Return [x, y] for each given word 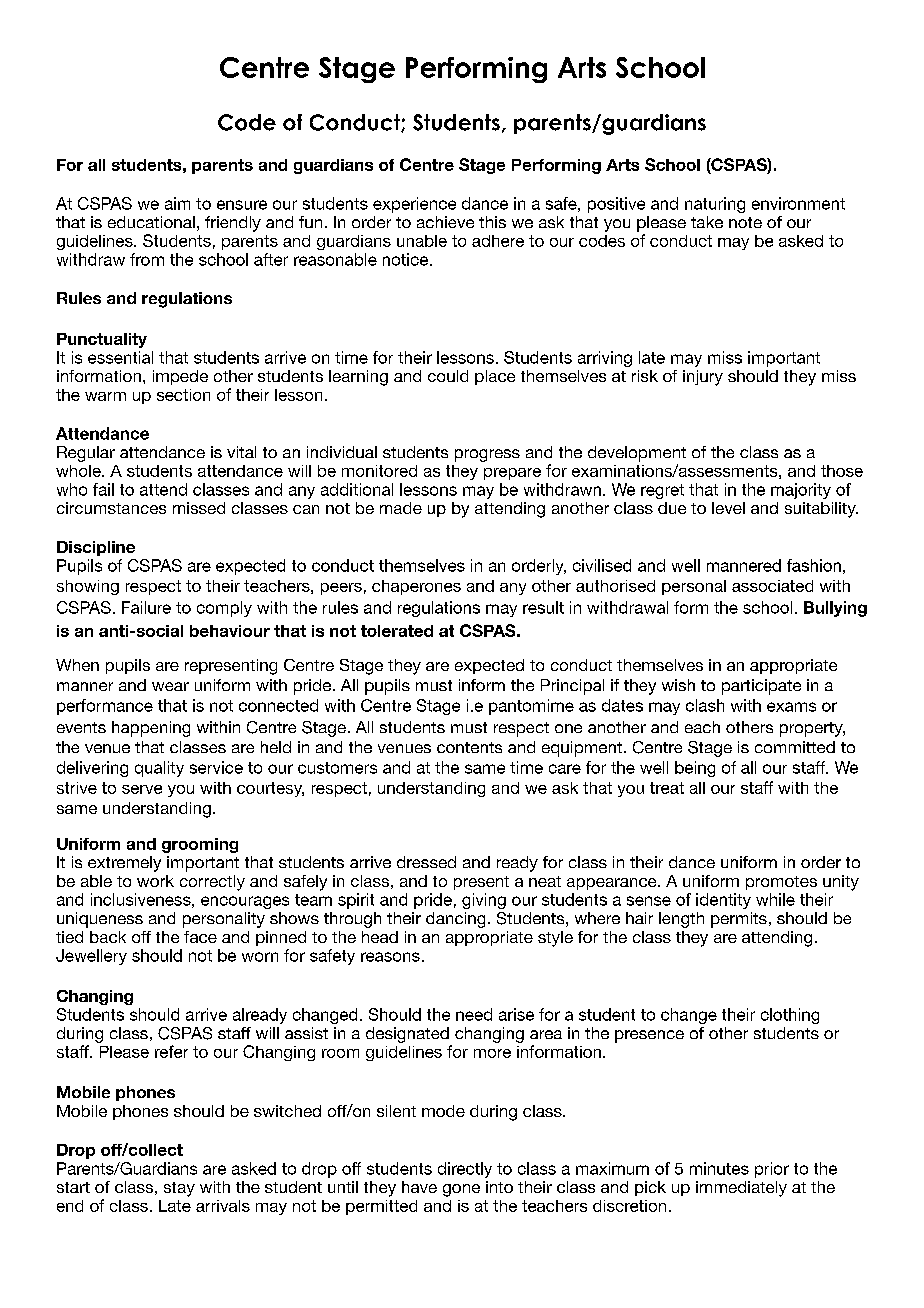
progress [487, 455]
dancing [455, 920]
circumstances [111, 508]
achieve [445, 222]
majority [801, 491]
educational [151, 222]
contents [469, 747]
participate [761, 687]
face [200, 937]
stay [179, 1189]
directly [465, 1170]
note [745, 222]
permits [739, 920]
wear [170, 686]
